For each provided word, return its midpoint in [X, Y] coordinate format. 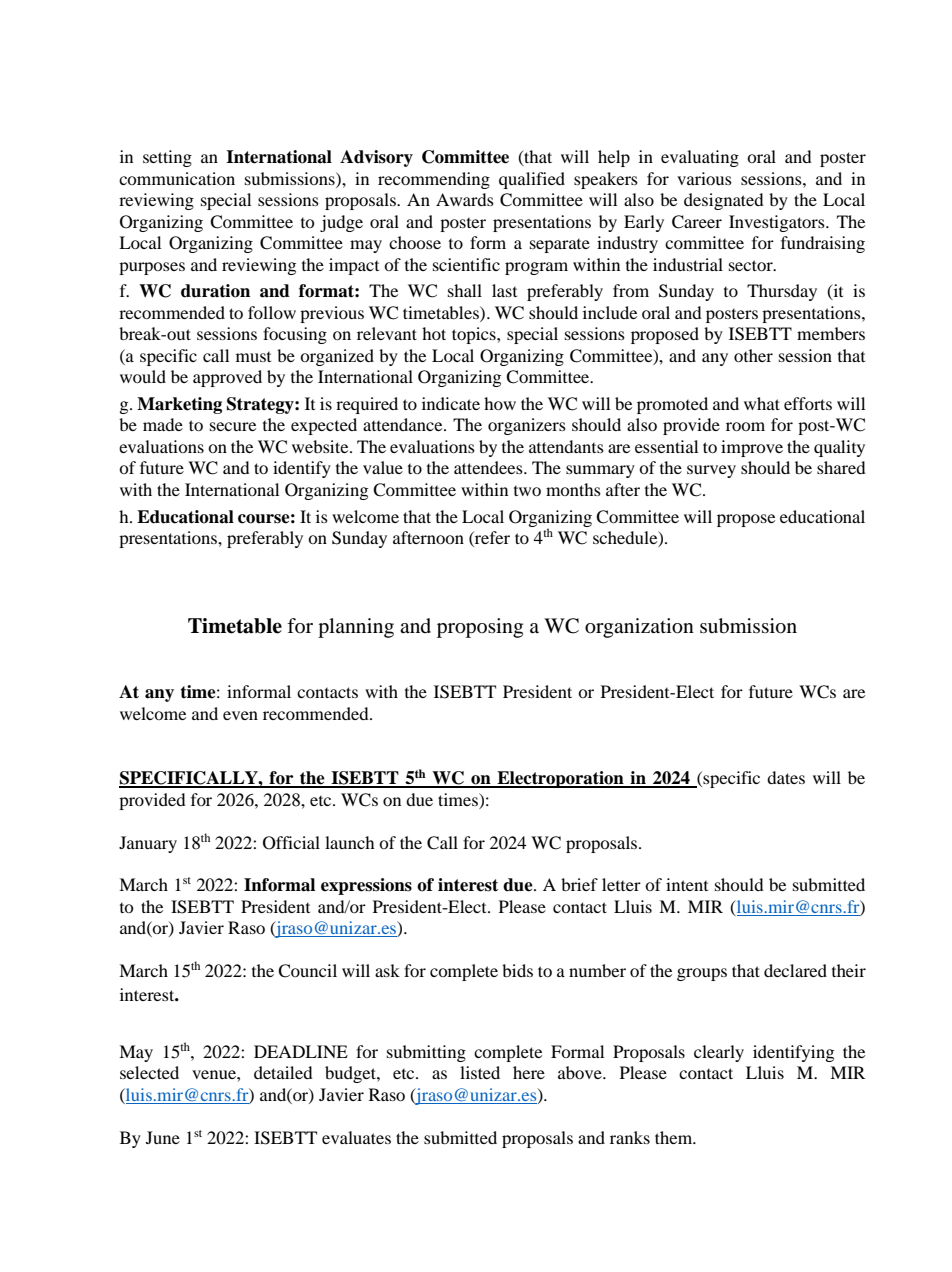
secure [233, 426]
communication [177, 178]
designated [724, 201]
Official [291, 843]
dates [786, 777]
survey [711, 471]
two [527, 491]
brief [579, 884]
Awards [465, 199]
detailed [283, 1072]
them [675, 1137]
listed [480, 1072]
